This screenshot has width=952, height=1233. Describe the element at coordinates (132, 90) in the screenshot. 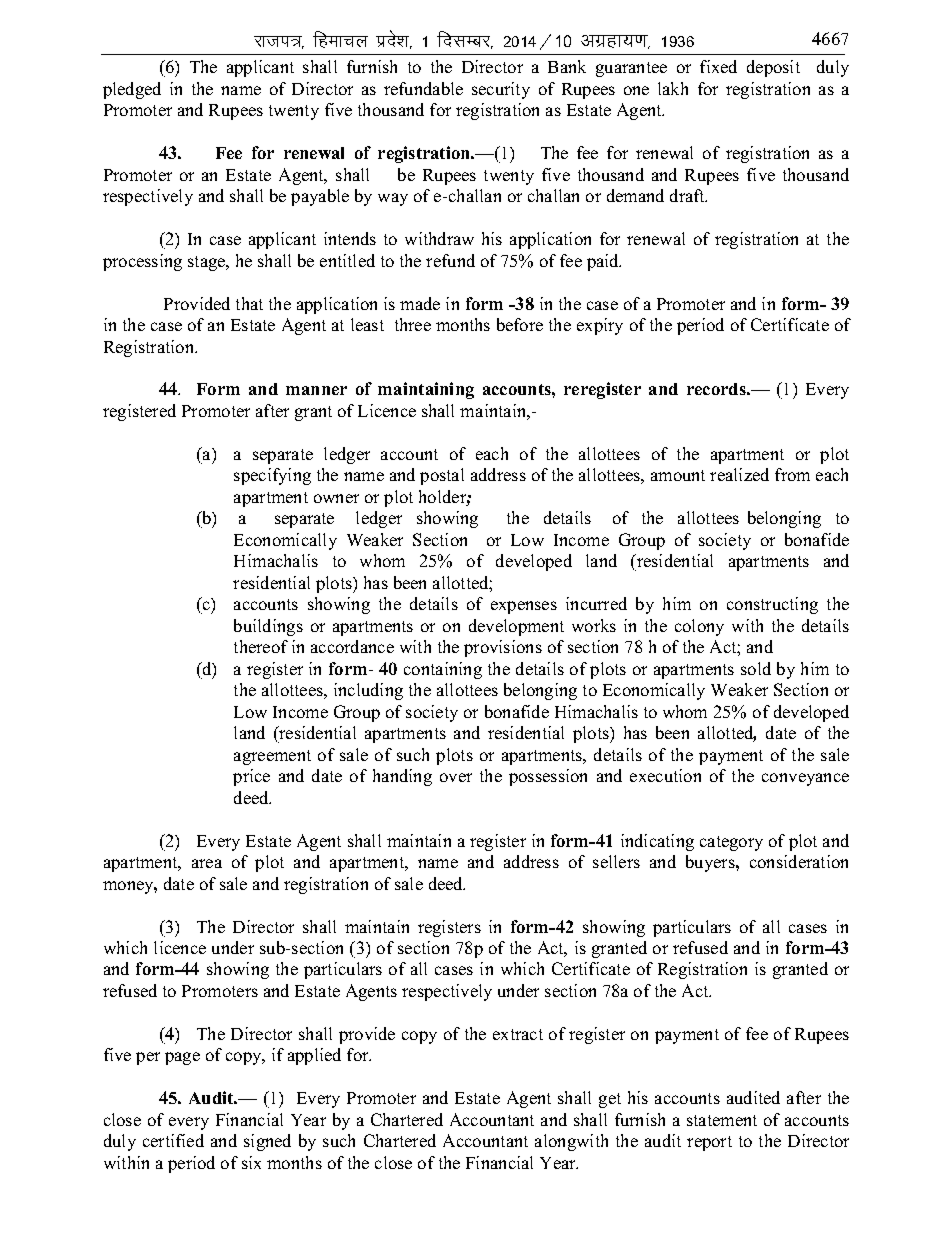

I see `pledged` at that location.
